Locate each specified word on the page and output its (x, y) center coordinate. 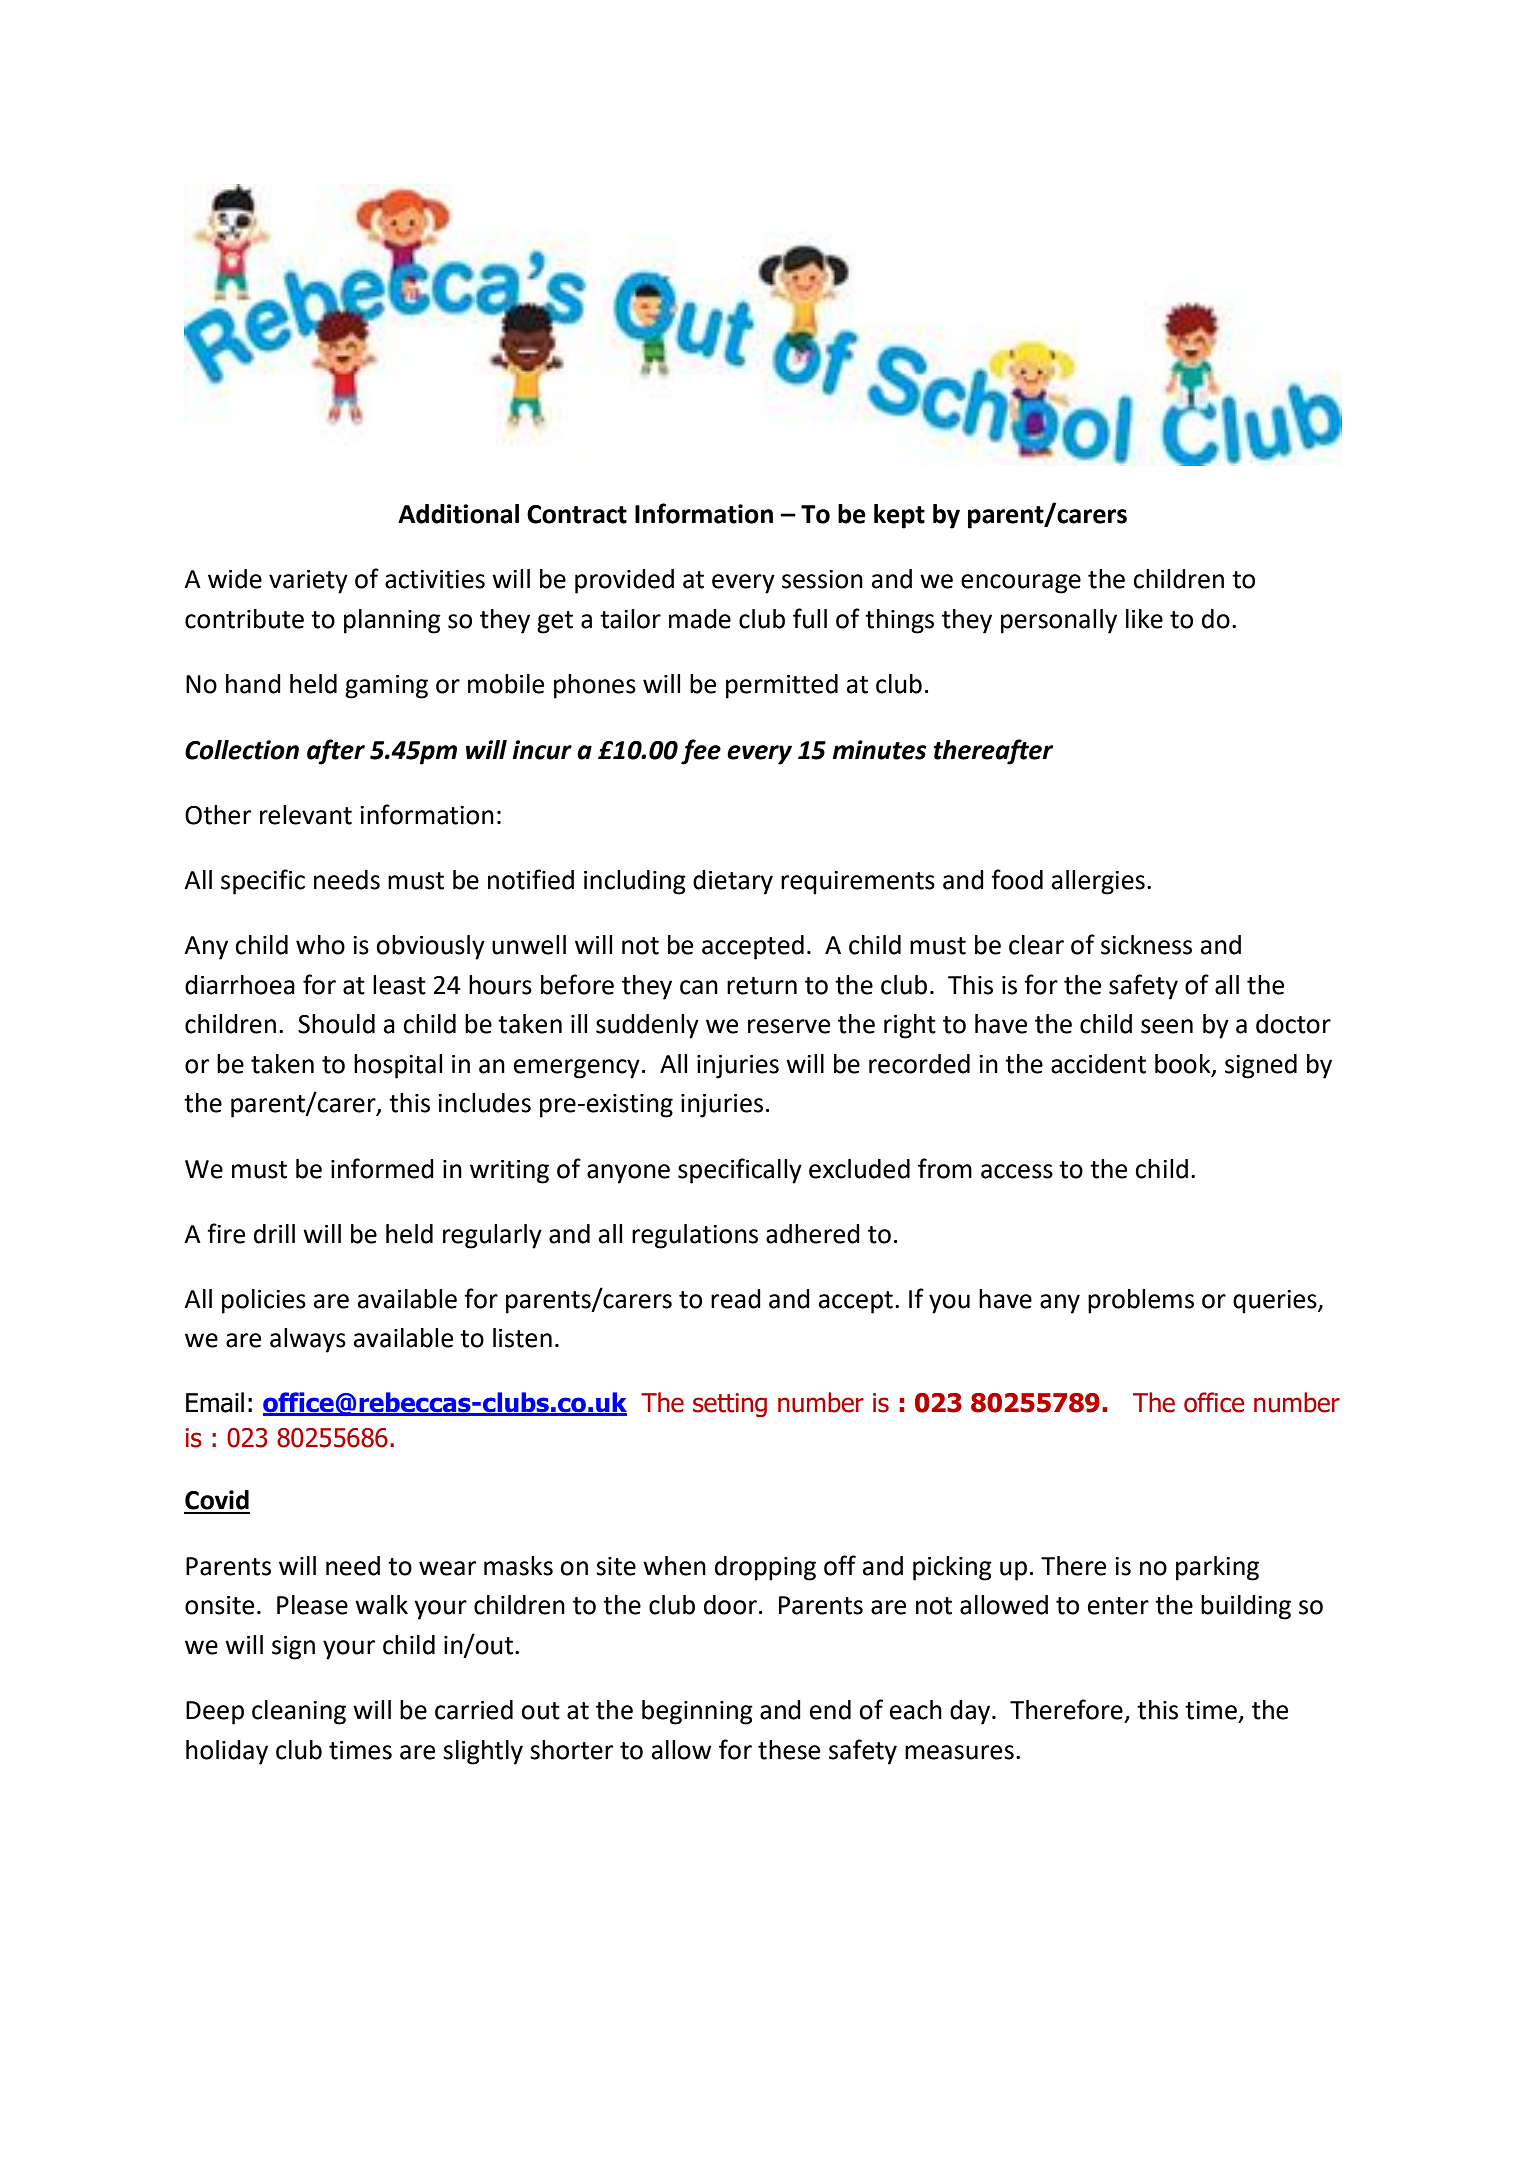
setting (730, 1405)
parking (1217, 1568)
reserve (789, 1026)
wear (447, 1568)
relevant (306, 815)
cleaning (299, 1712)
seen (1167, 1026)
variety (308, 582)
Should (336, 1024)
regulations (695, 1236)
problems (1141, 1301)
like (1144, 619)
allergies (1098, 882)
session (822, 579)
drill (274, 1234)
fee (701, 752)
